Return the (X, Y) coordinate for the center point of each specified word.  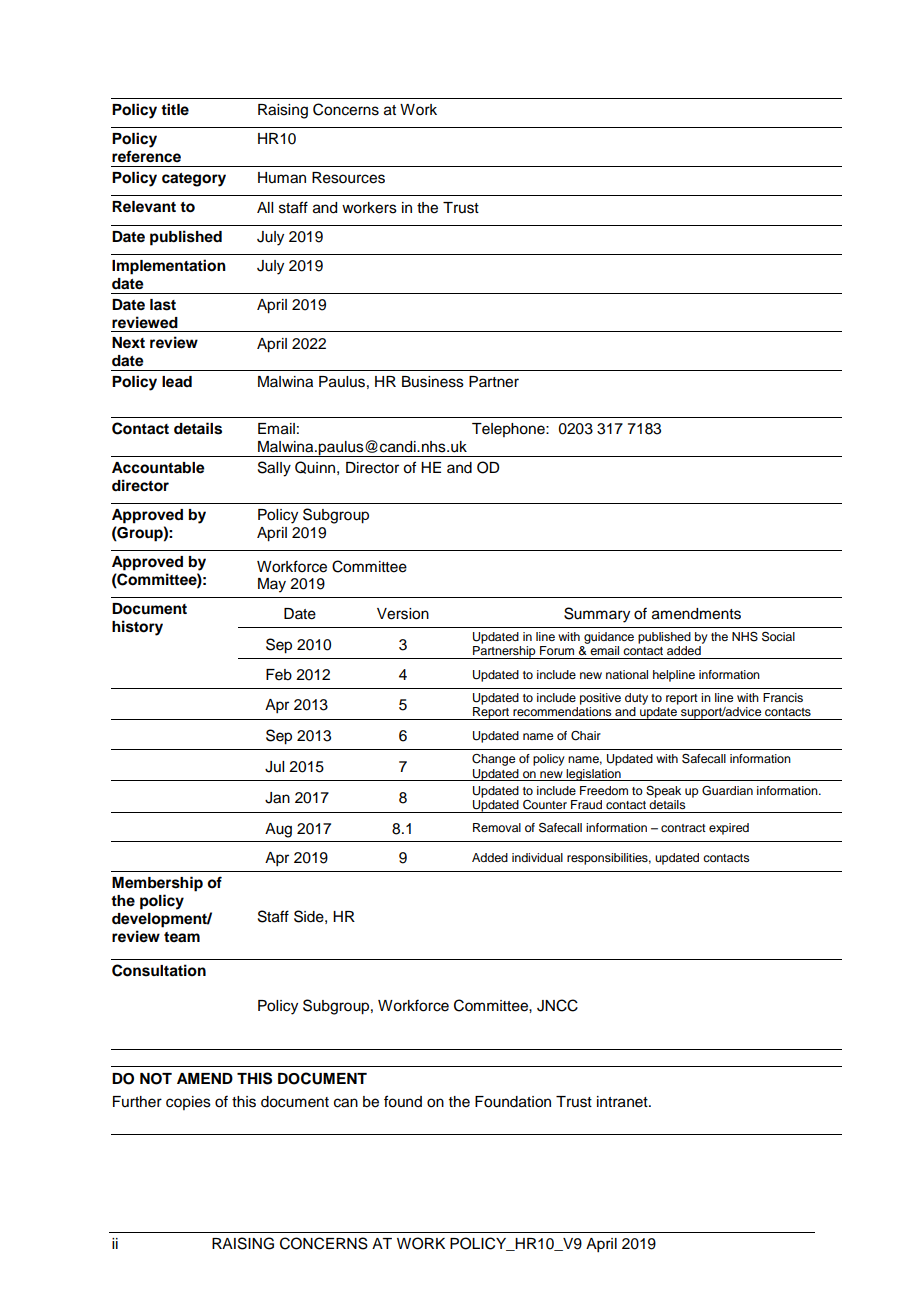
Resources (348, 178)
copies (188, 1103)
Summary (597, 615)
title (175, 109)
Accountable (158, 468)
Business (433, 382)
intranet (623, 1102)
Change (493, 760)
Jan (277, 798)
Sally (274, 469)
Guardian (727, 791)
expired (729, 829)
